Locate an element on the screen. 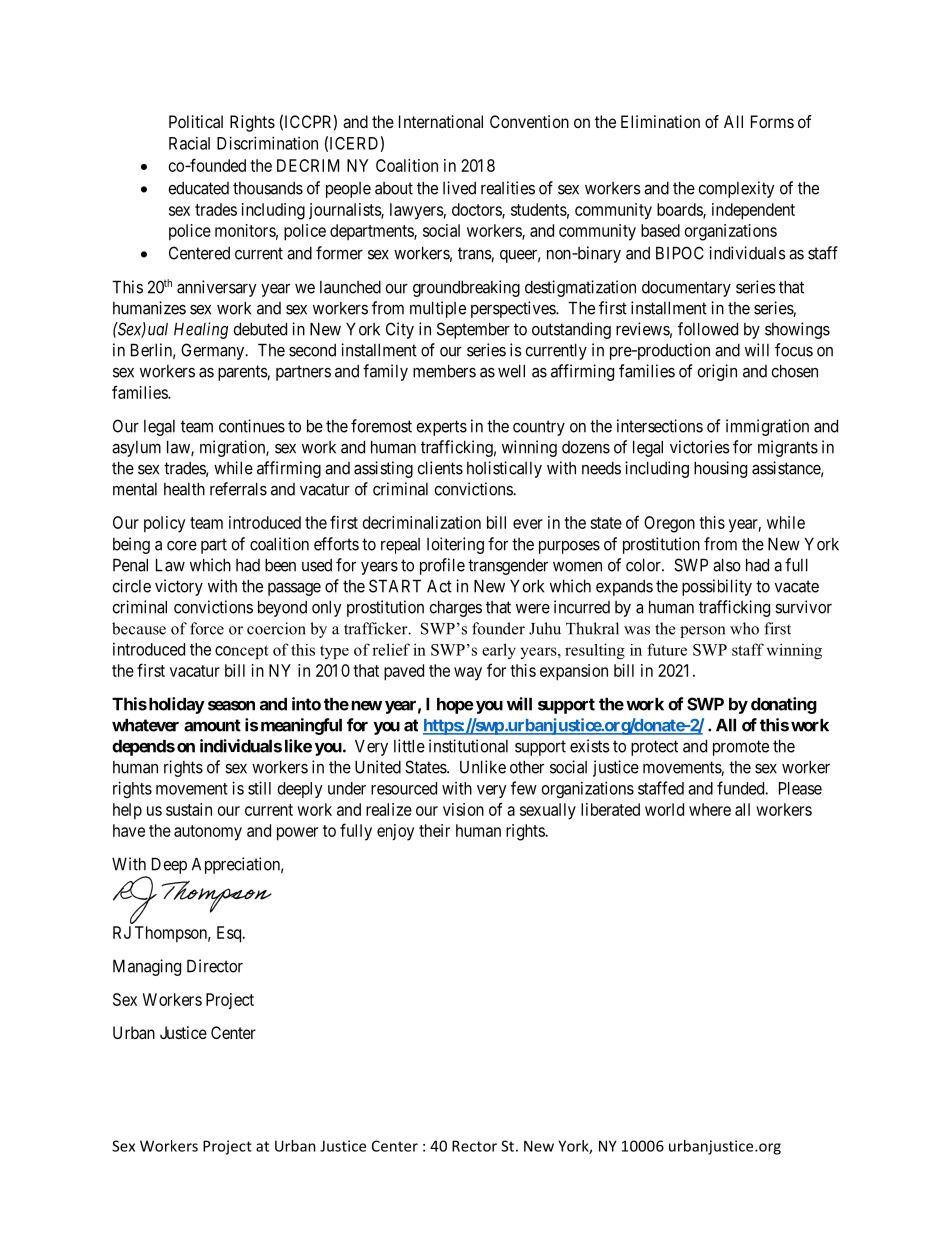 The width and height of the screenshot is (952, 1233). experts is located at coordinates (441, 428).
